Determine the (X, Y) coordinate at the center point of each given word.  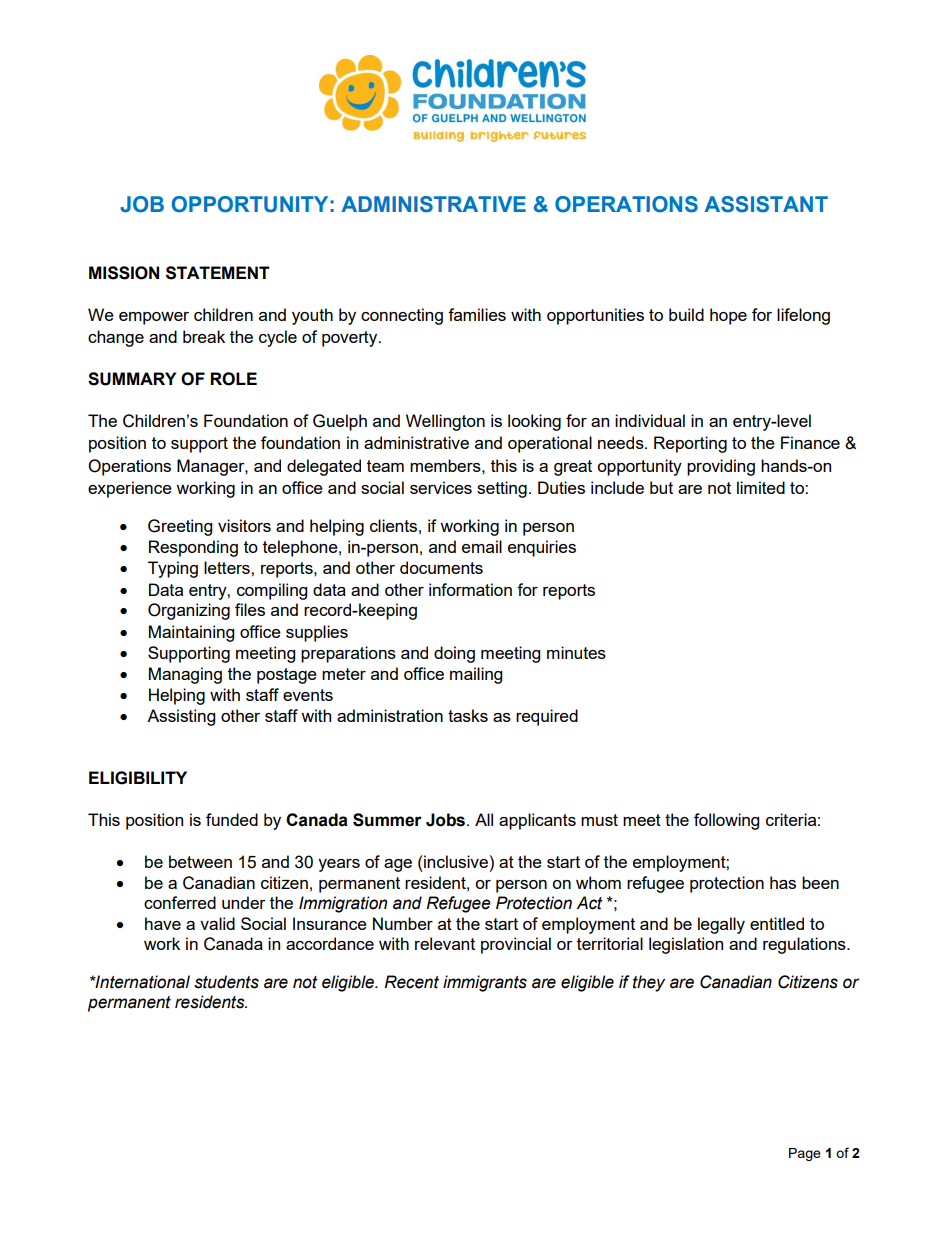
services (441, 487)
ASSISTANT (766, 204)
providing (721, 467)
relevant (445, 943)
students (226, 982)
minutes (576, 652)
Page (805, 1154)
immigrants (485, 983)
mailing (476, 675)
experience (130, 489)
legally (721, 925)
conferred (180, 902)
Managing (185, 675)
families (477, 314)
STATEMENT (218, 273)
